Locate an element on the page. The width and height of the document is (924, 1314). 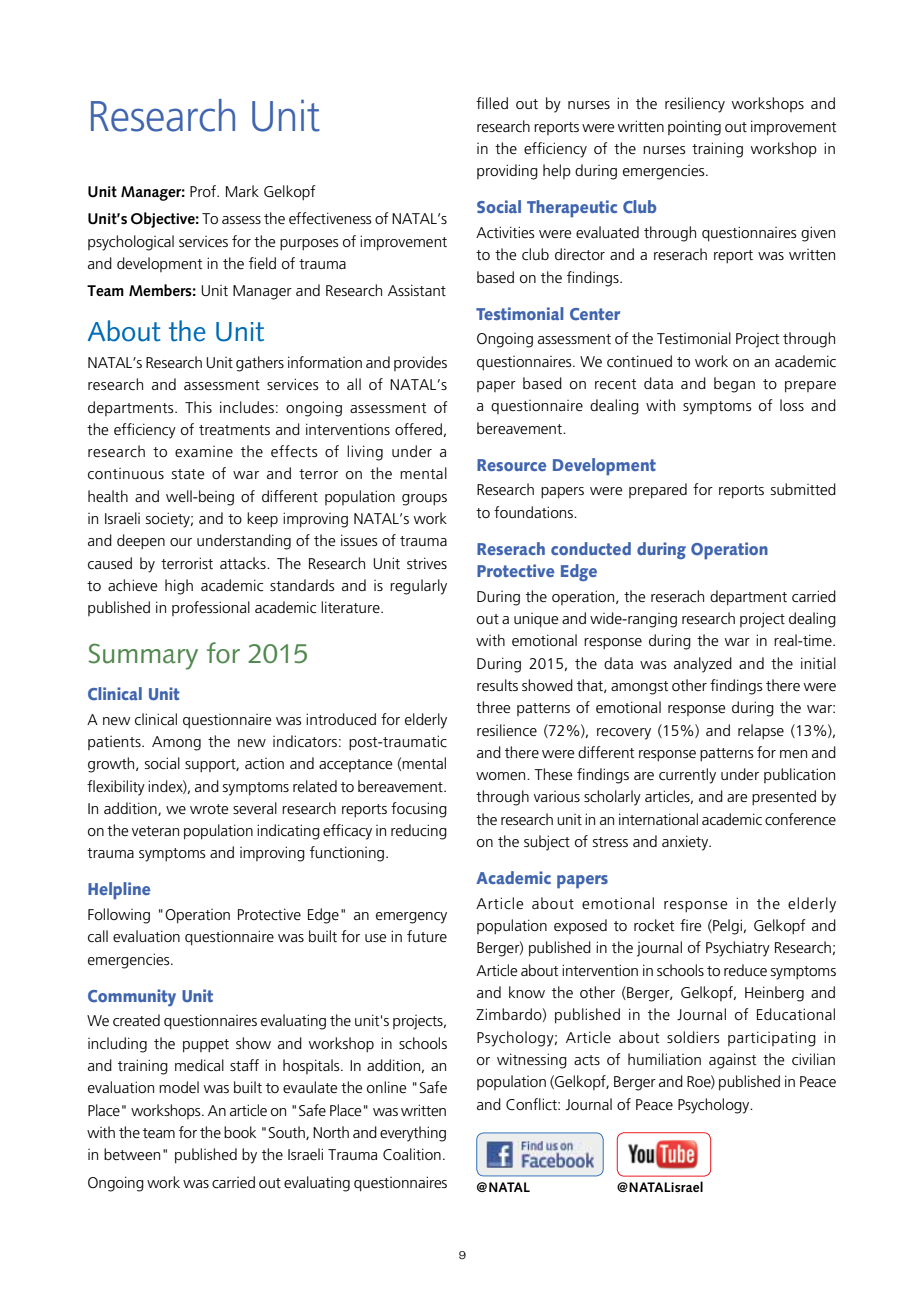
state is located at coordinates (188, 474).
